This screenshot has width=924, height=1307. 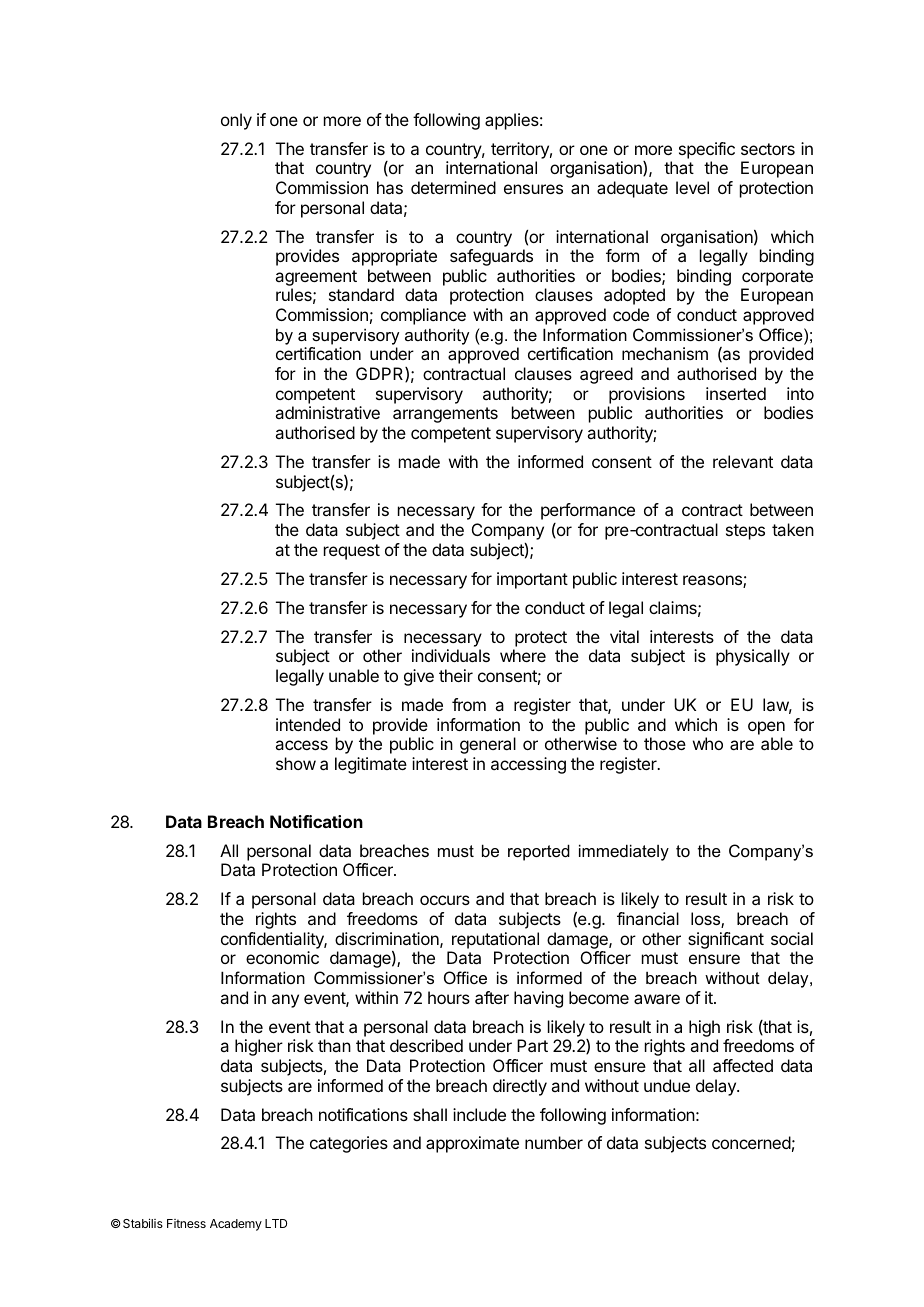 What do you see at coordinates (282, 957) in the screenshot?
I see `economic` at bounding box center [282, 957].
